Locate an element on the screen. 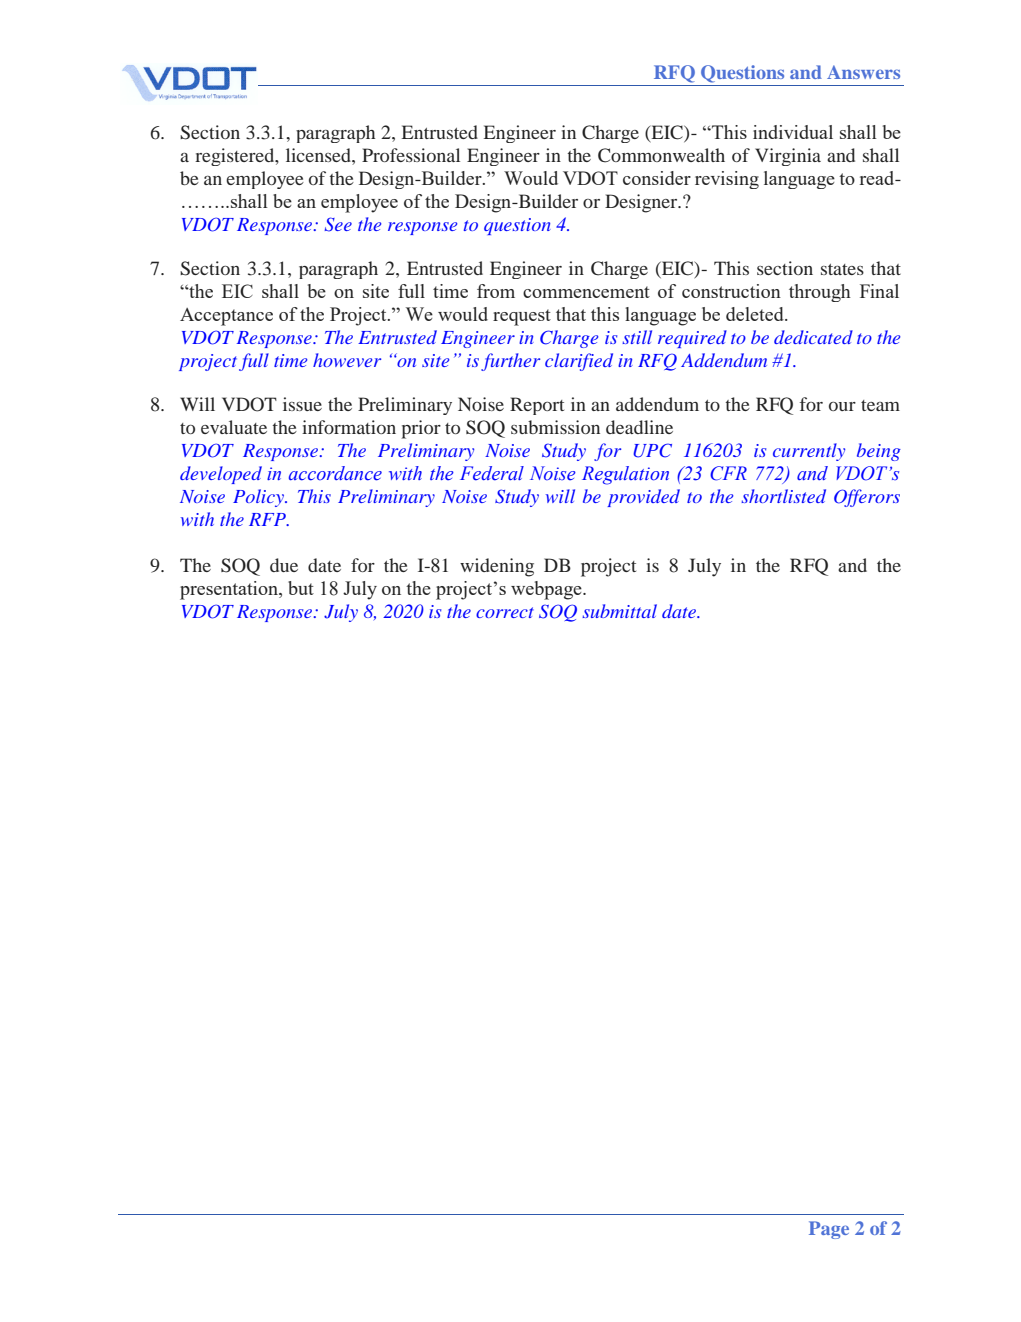 The width and height of the screenshot is (1021, 1322). but is located at coordinates (301, 588).
